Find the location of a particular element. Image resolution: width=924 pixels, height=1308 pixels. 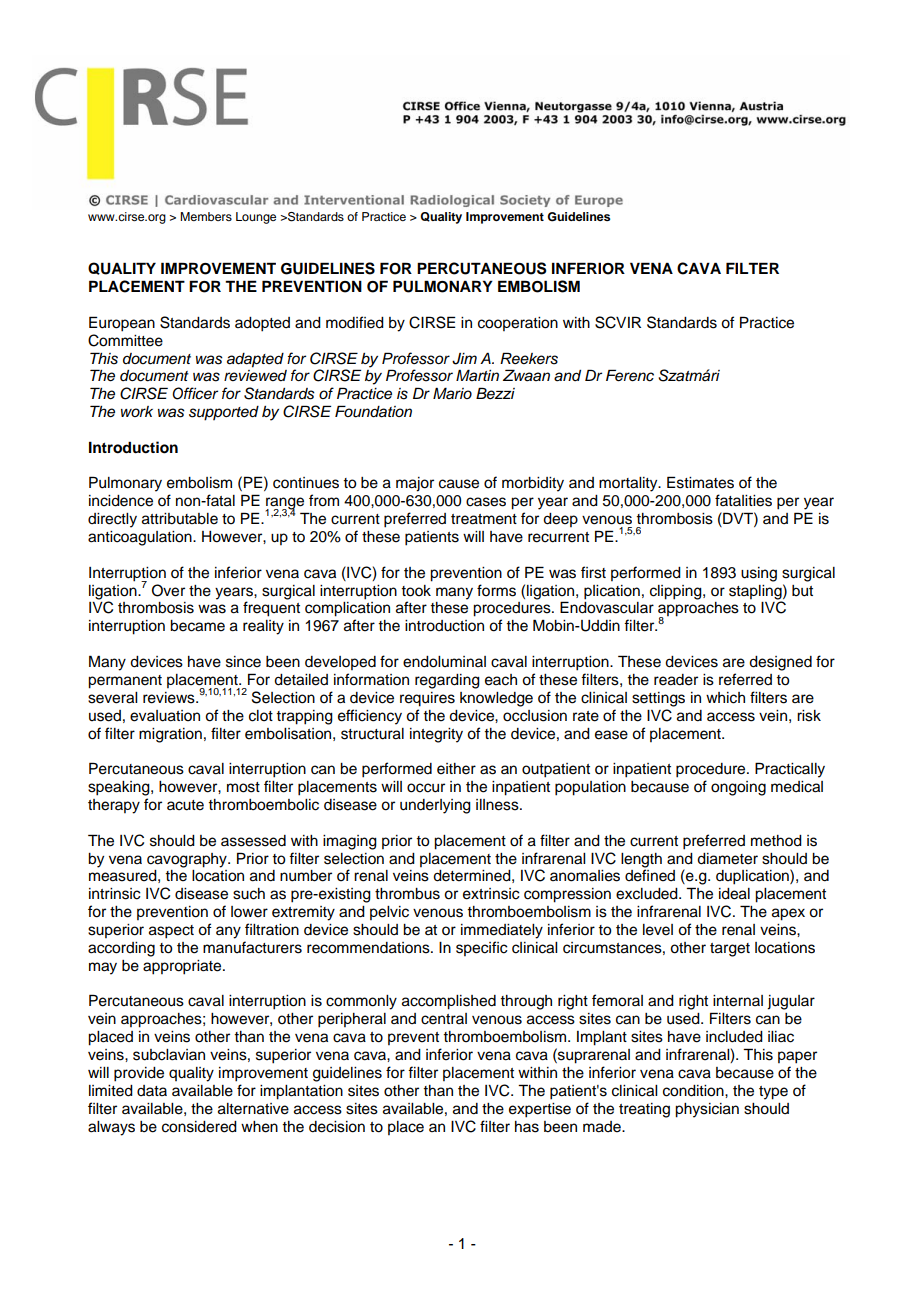

acute is located at coordinates (185, 805).
